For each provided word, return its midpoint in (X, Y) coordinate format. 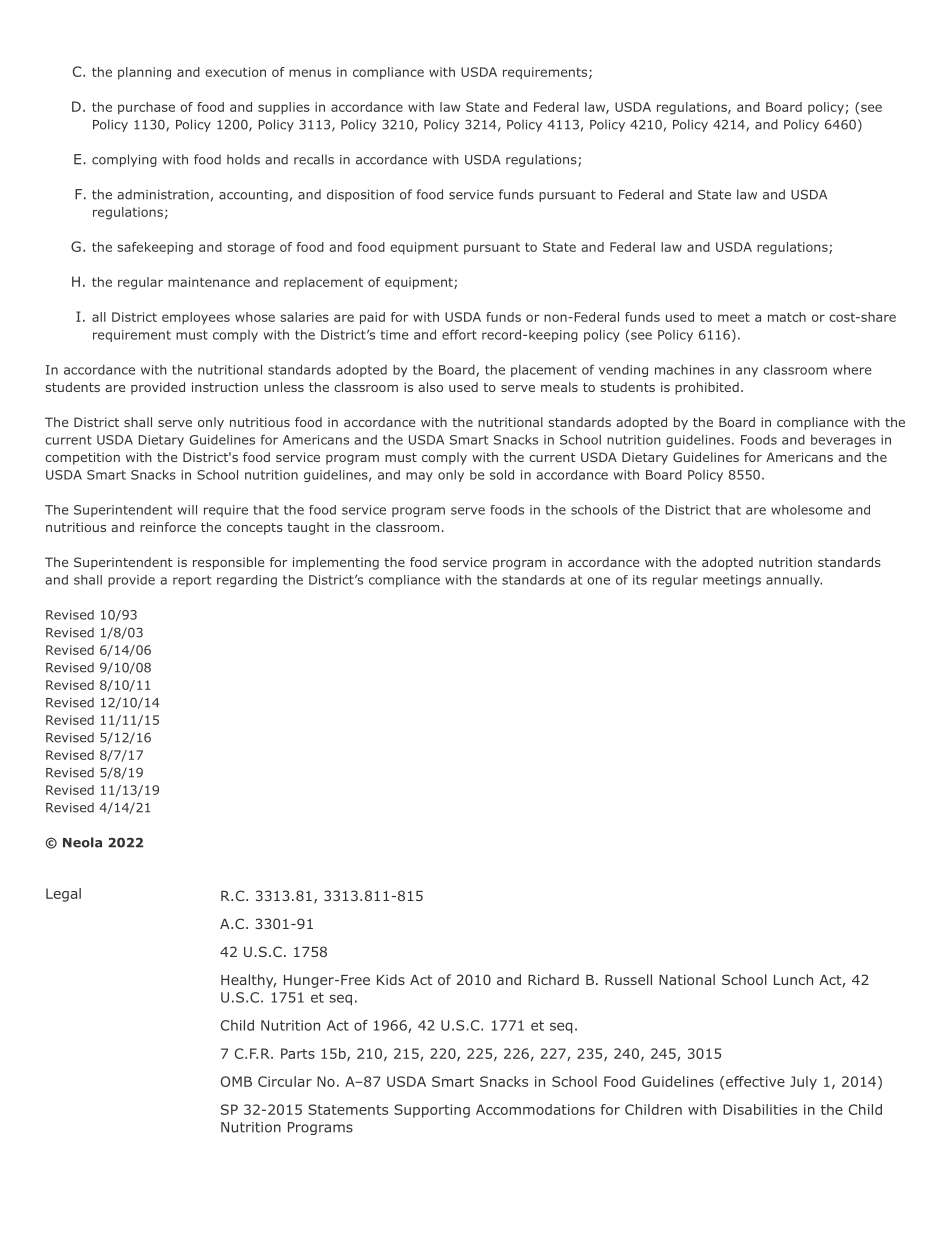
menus (310, 73)
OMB (236, 1081)
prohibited (707, 388)
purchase (146, 108)
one (598, 581)
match (787, 317)
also (430, 387)
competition (82, 458)
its (640, 580)
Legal (63, 895)
